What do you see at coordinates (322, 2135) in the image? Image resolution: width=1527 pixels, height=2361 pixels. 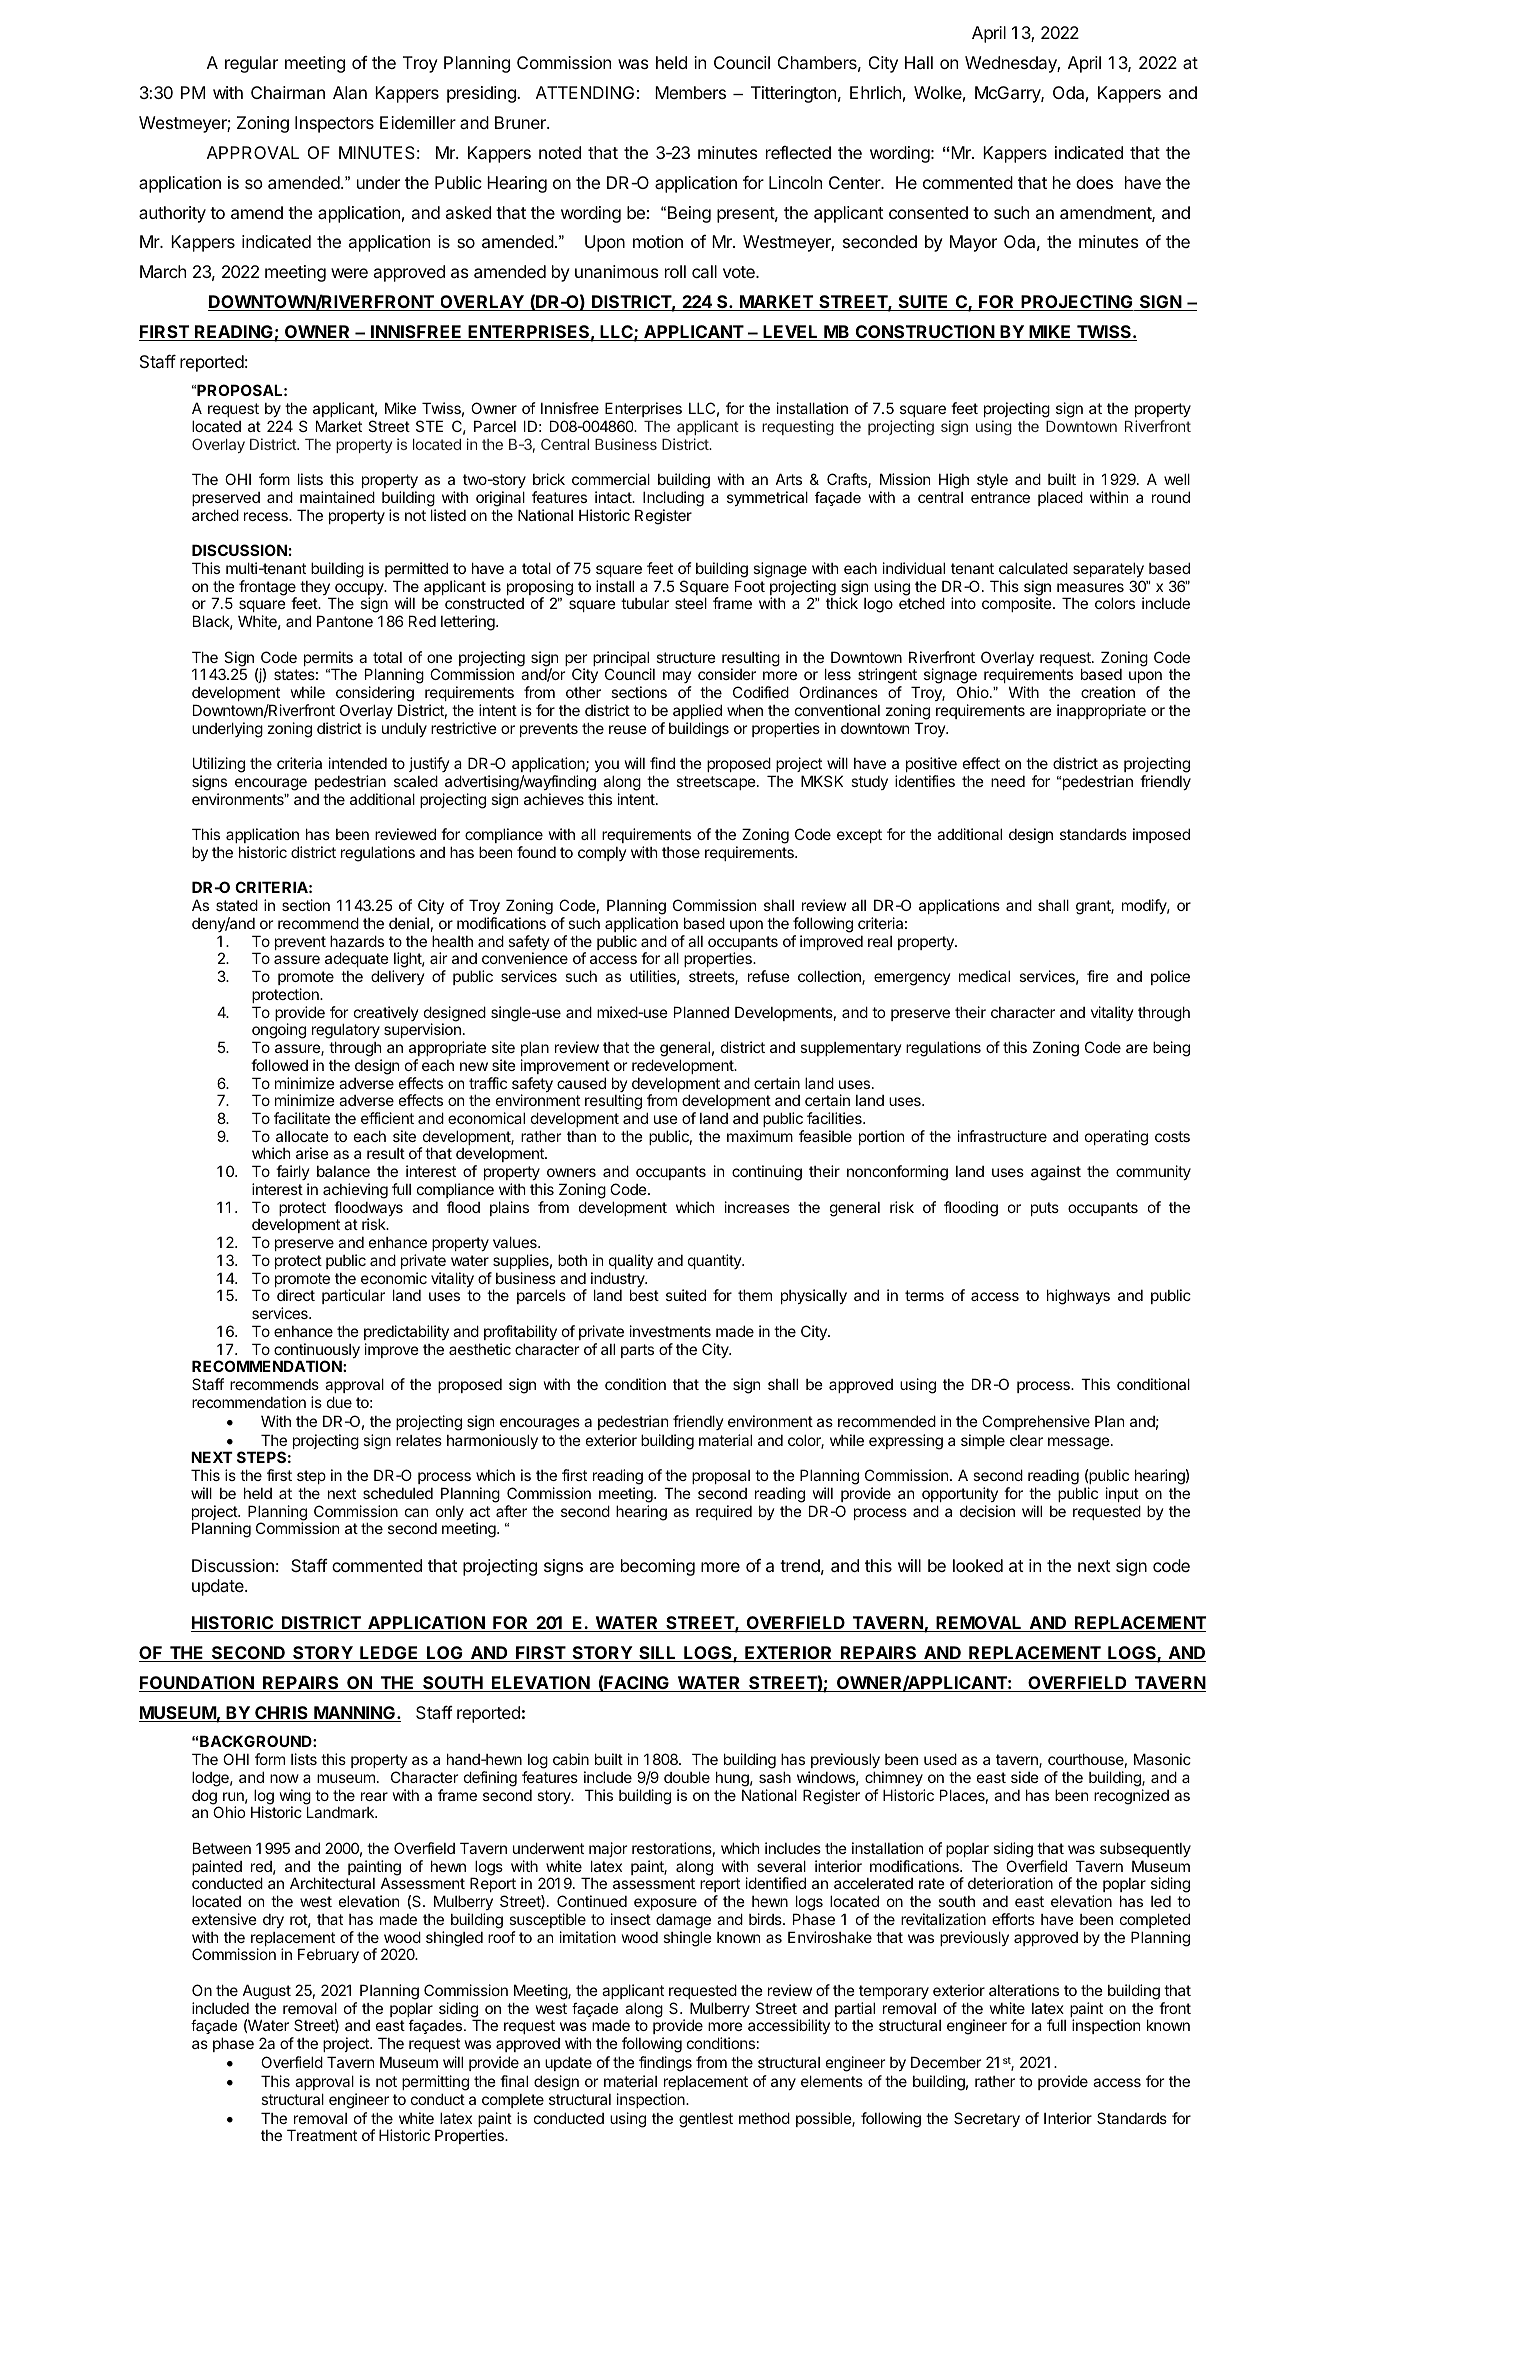 I see `Treatment` at bounding box center [322, 2135].
